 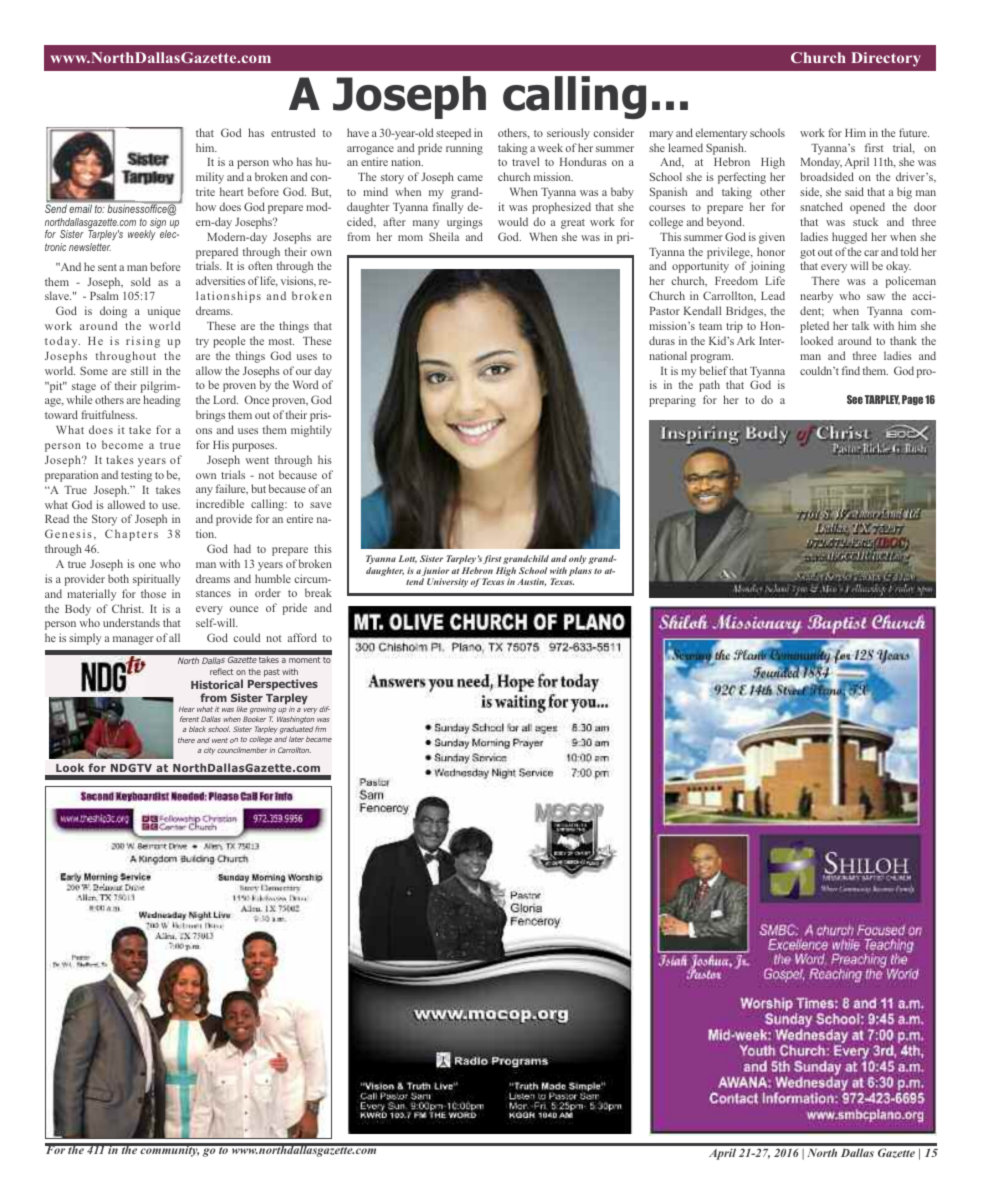 What do you see at coordinates (311, 431) in the screenshot?
I see `mightily` at bounding box center [311, 431].
